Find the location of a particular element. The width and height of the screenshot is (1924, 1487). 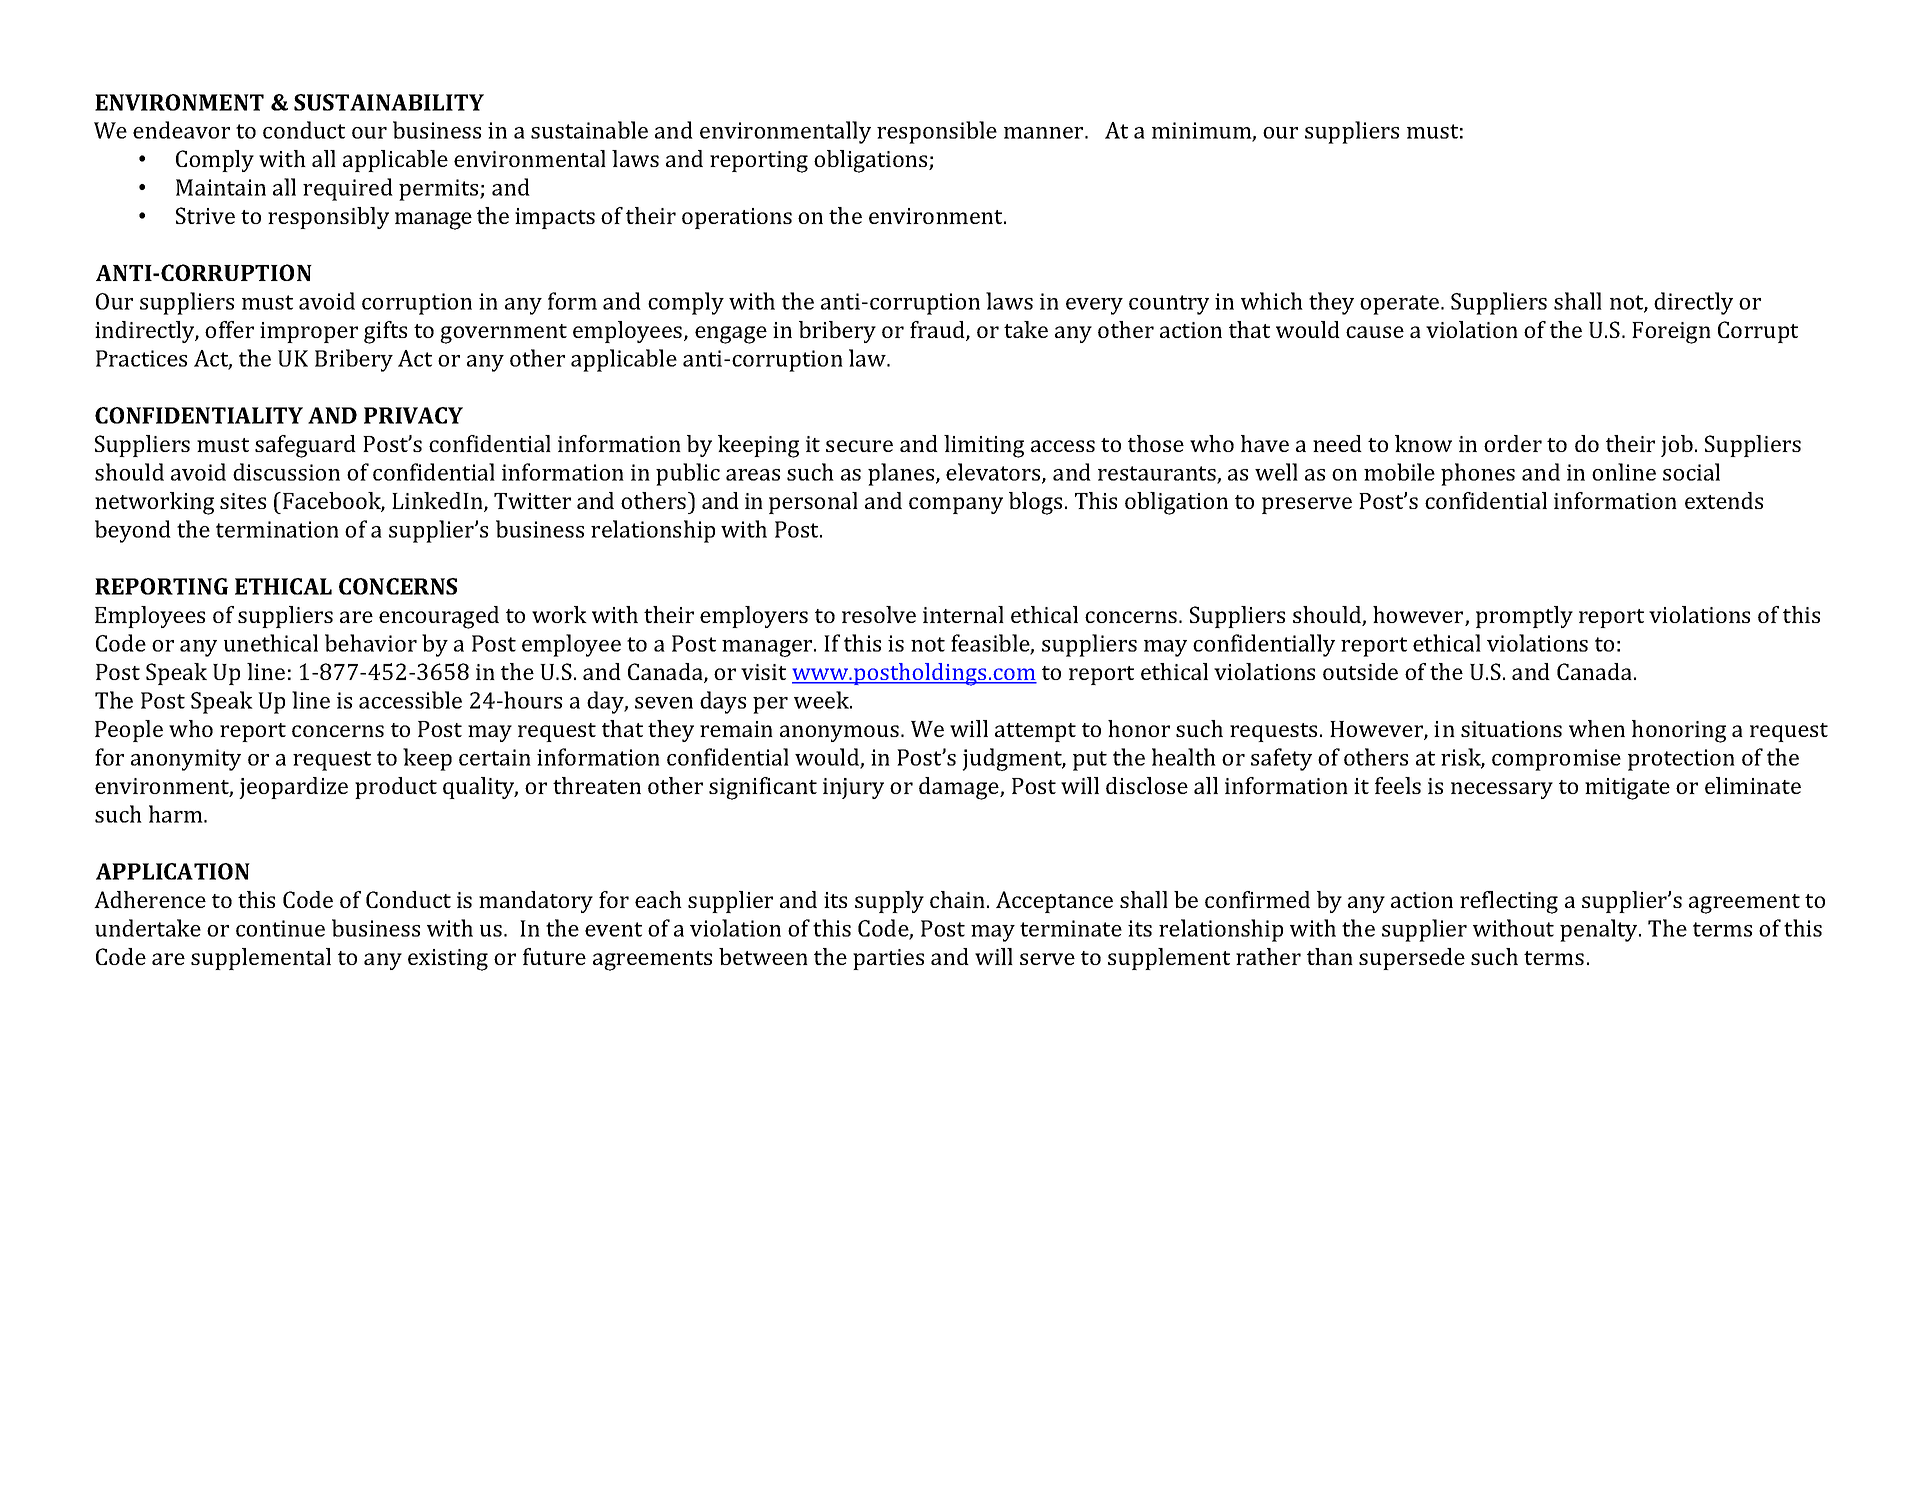

termination is located at coordinates (277, 529).
